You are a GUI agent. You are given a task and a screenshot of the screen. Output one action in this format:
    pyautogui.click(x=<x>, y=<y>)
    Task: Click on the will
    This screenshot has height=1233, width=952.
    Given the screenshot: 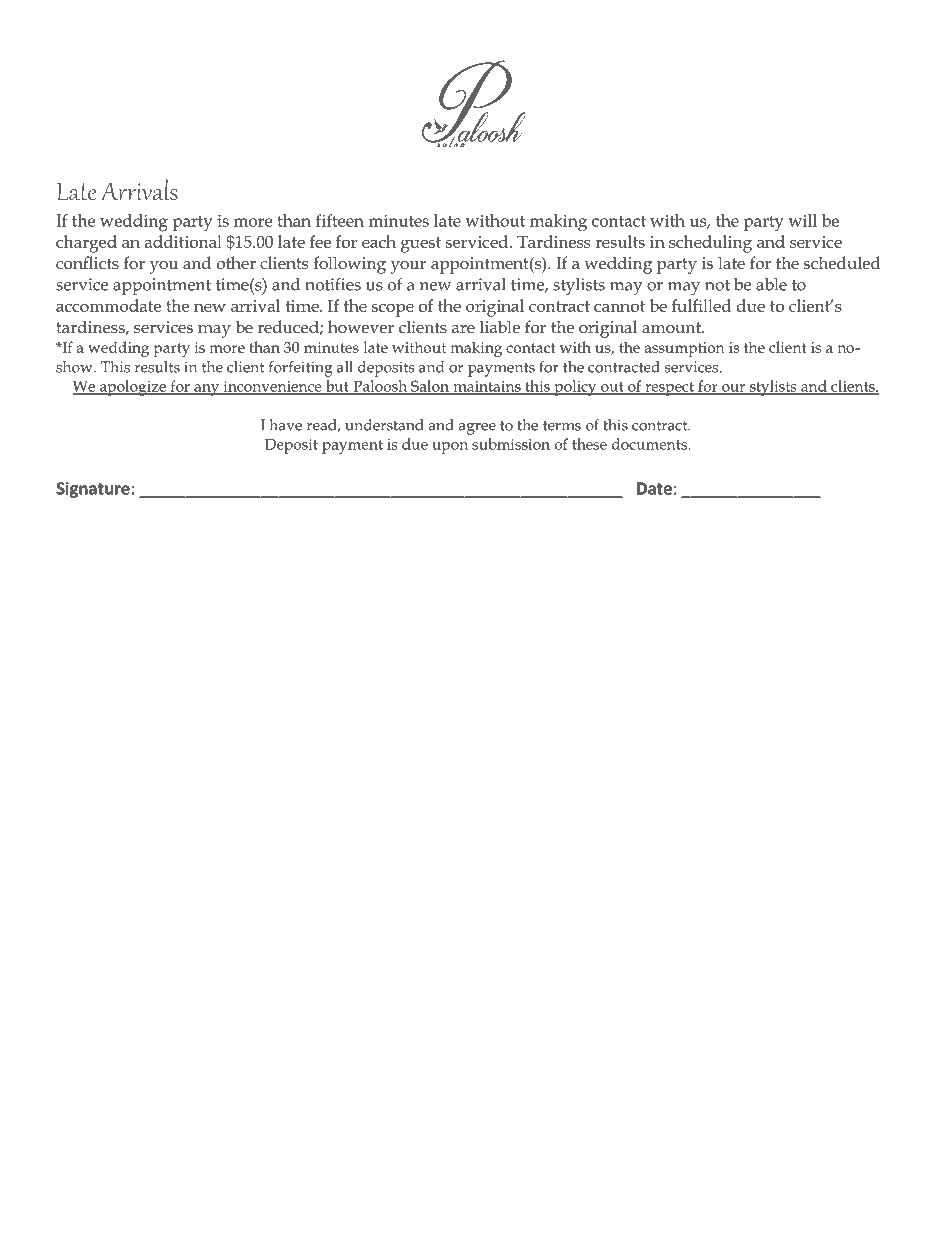 What is the action you would take?
    pyautogui.click(x=802, y=220)
